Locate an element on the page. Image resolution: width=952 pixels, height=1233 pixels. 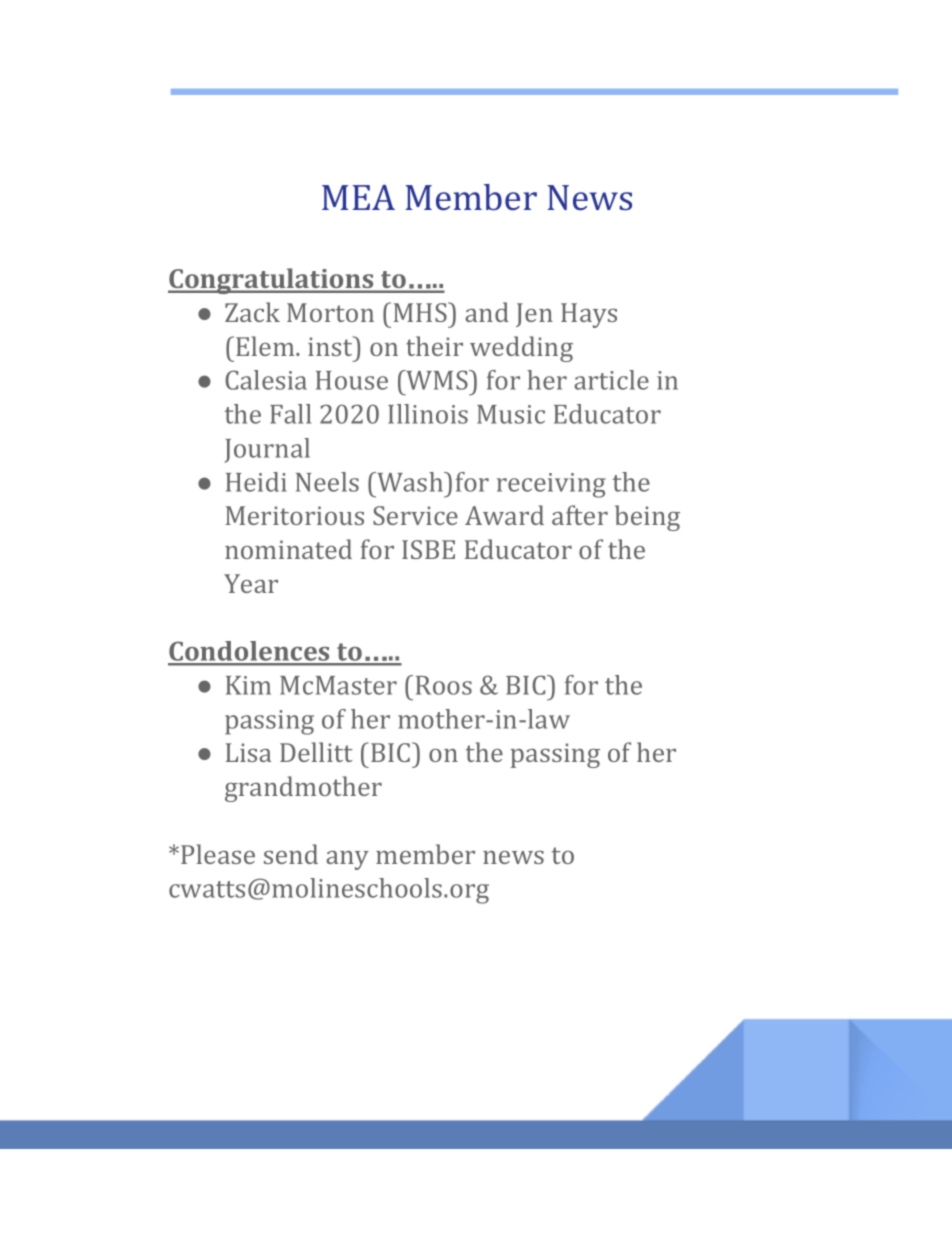
Fall is located at coordinates (290, 414).
